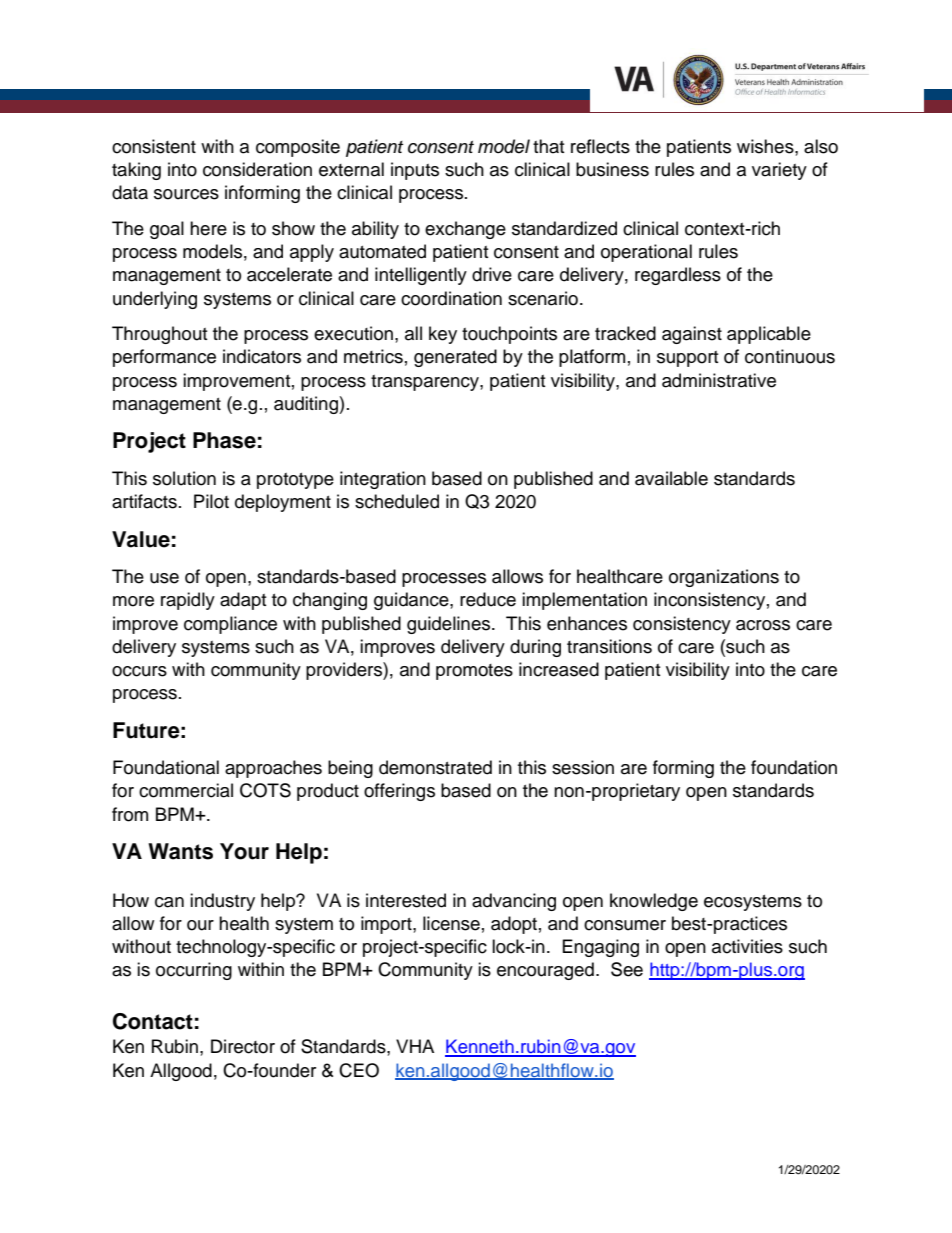 Image resolution: width=952 pixels, height=1233 pixels. I want to click on inputs, so click(415, 171).
